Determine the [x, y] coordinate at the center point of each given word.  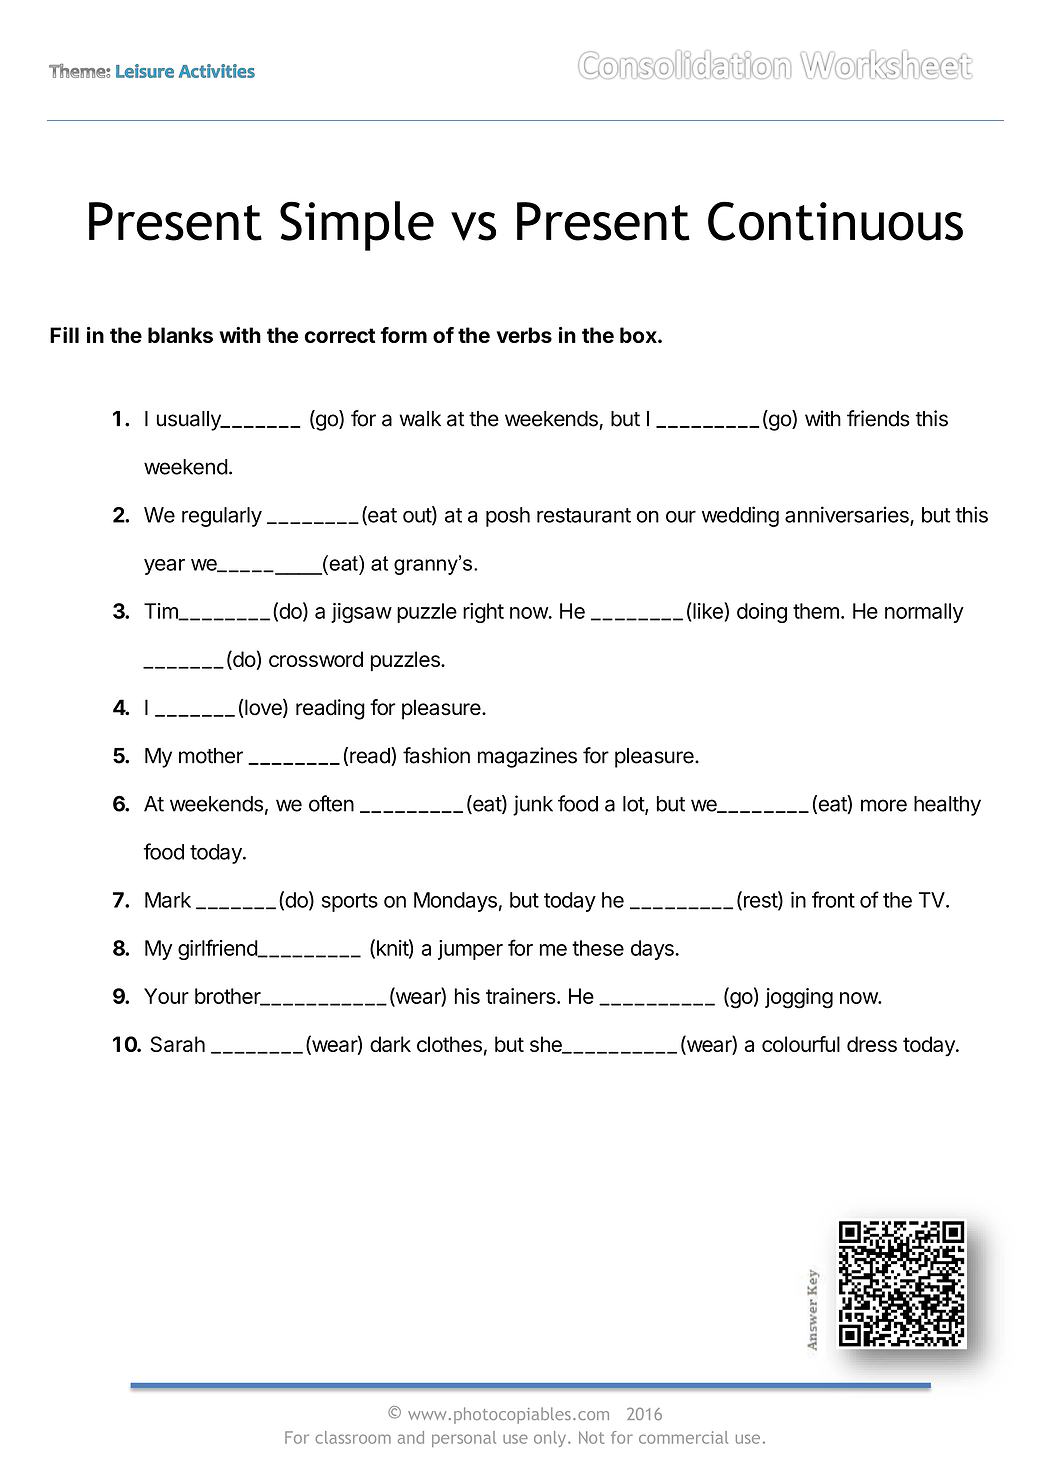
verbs [524, 335]
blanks [180, 335]
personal [464, 1439]
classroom [353, 1437]
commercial [683, 1437]
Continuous [835, 221]
